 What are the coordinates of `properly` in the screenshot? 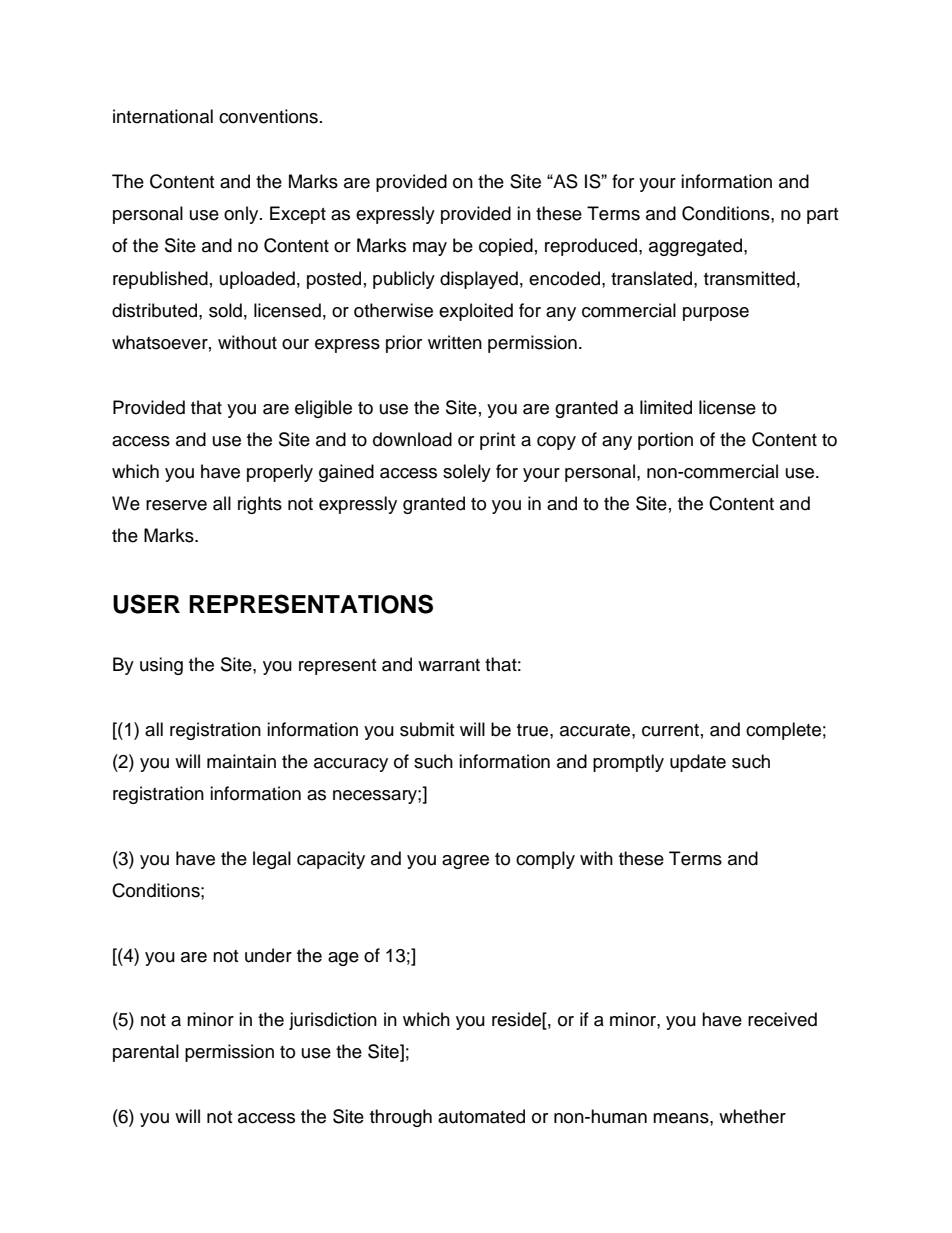 It's located at (280, 473).
